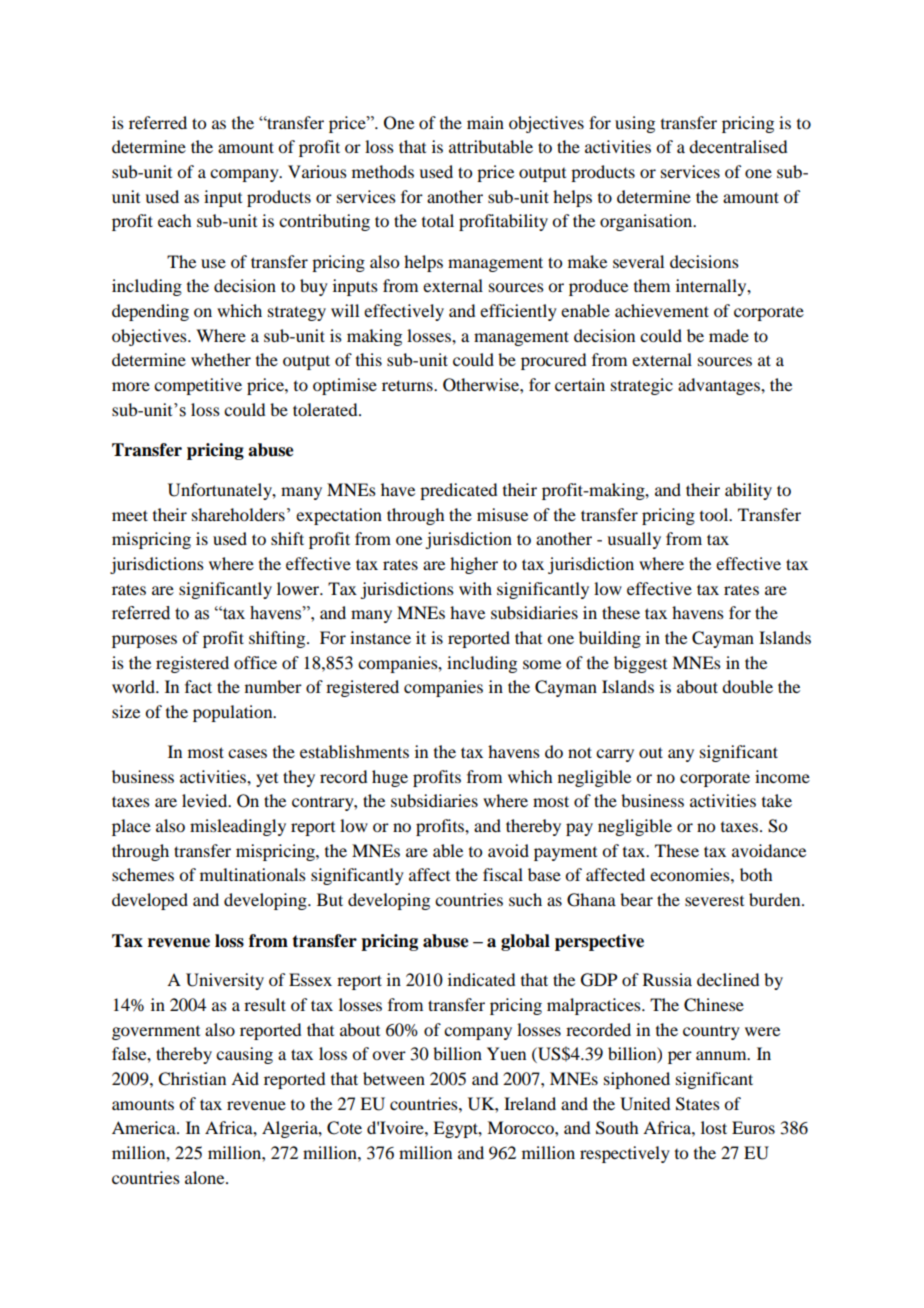 This page has width=924, height=1308. Describe the element at coordinates (720, 386) in the page. I see `advantages` at that location.
